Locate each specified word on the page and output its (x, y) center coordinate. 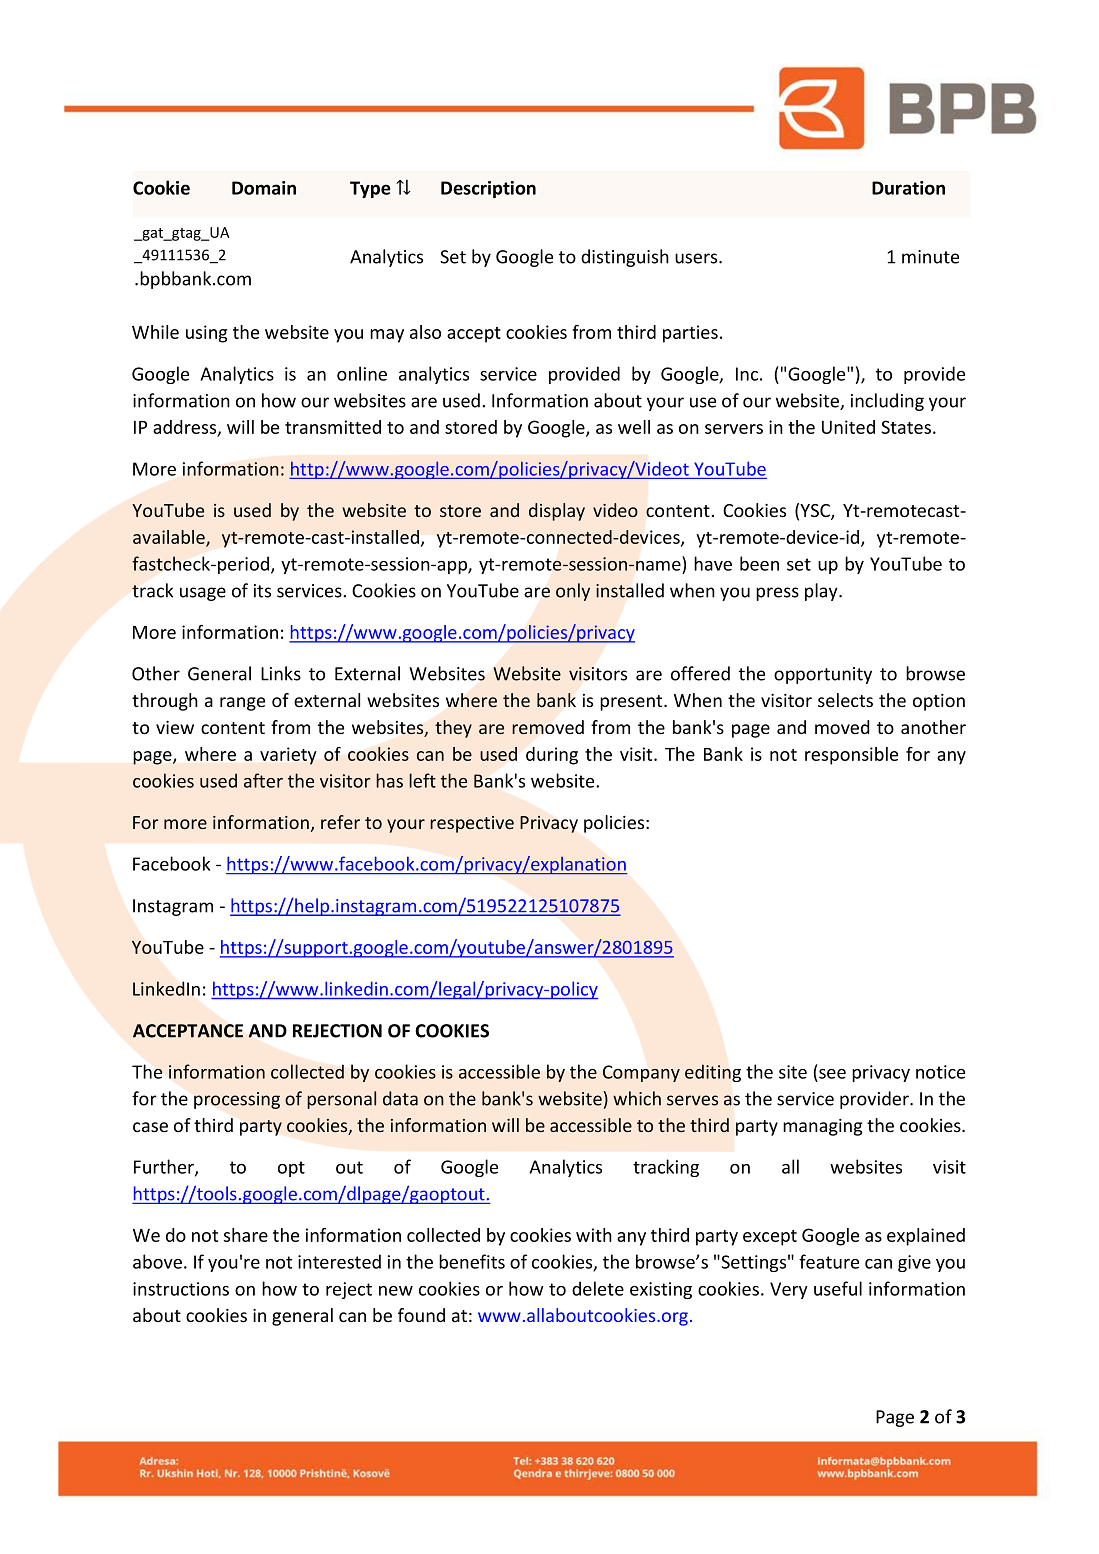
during (552, 756)
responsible (851, 756)
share (246, 1235)
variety (288, 756)
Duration (908, 188)
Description (488, 189)
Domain (264, 188)
